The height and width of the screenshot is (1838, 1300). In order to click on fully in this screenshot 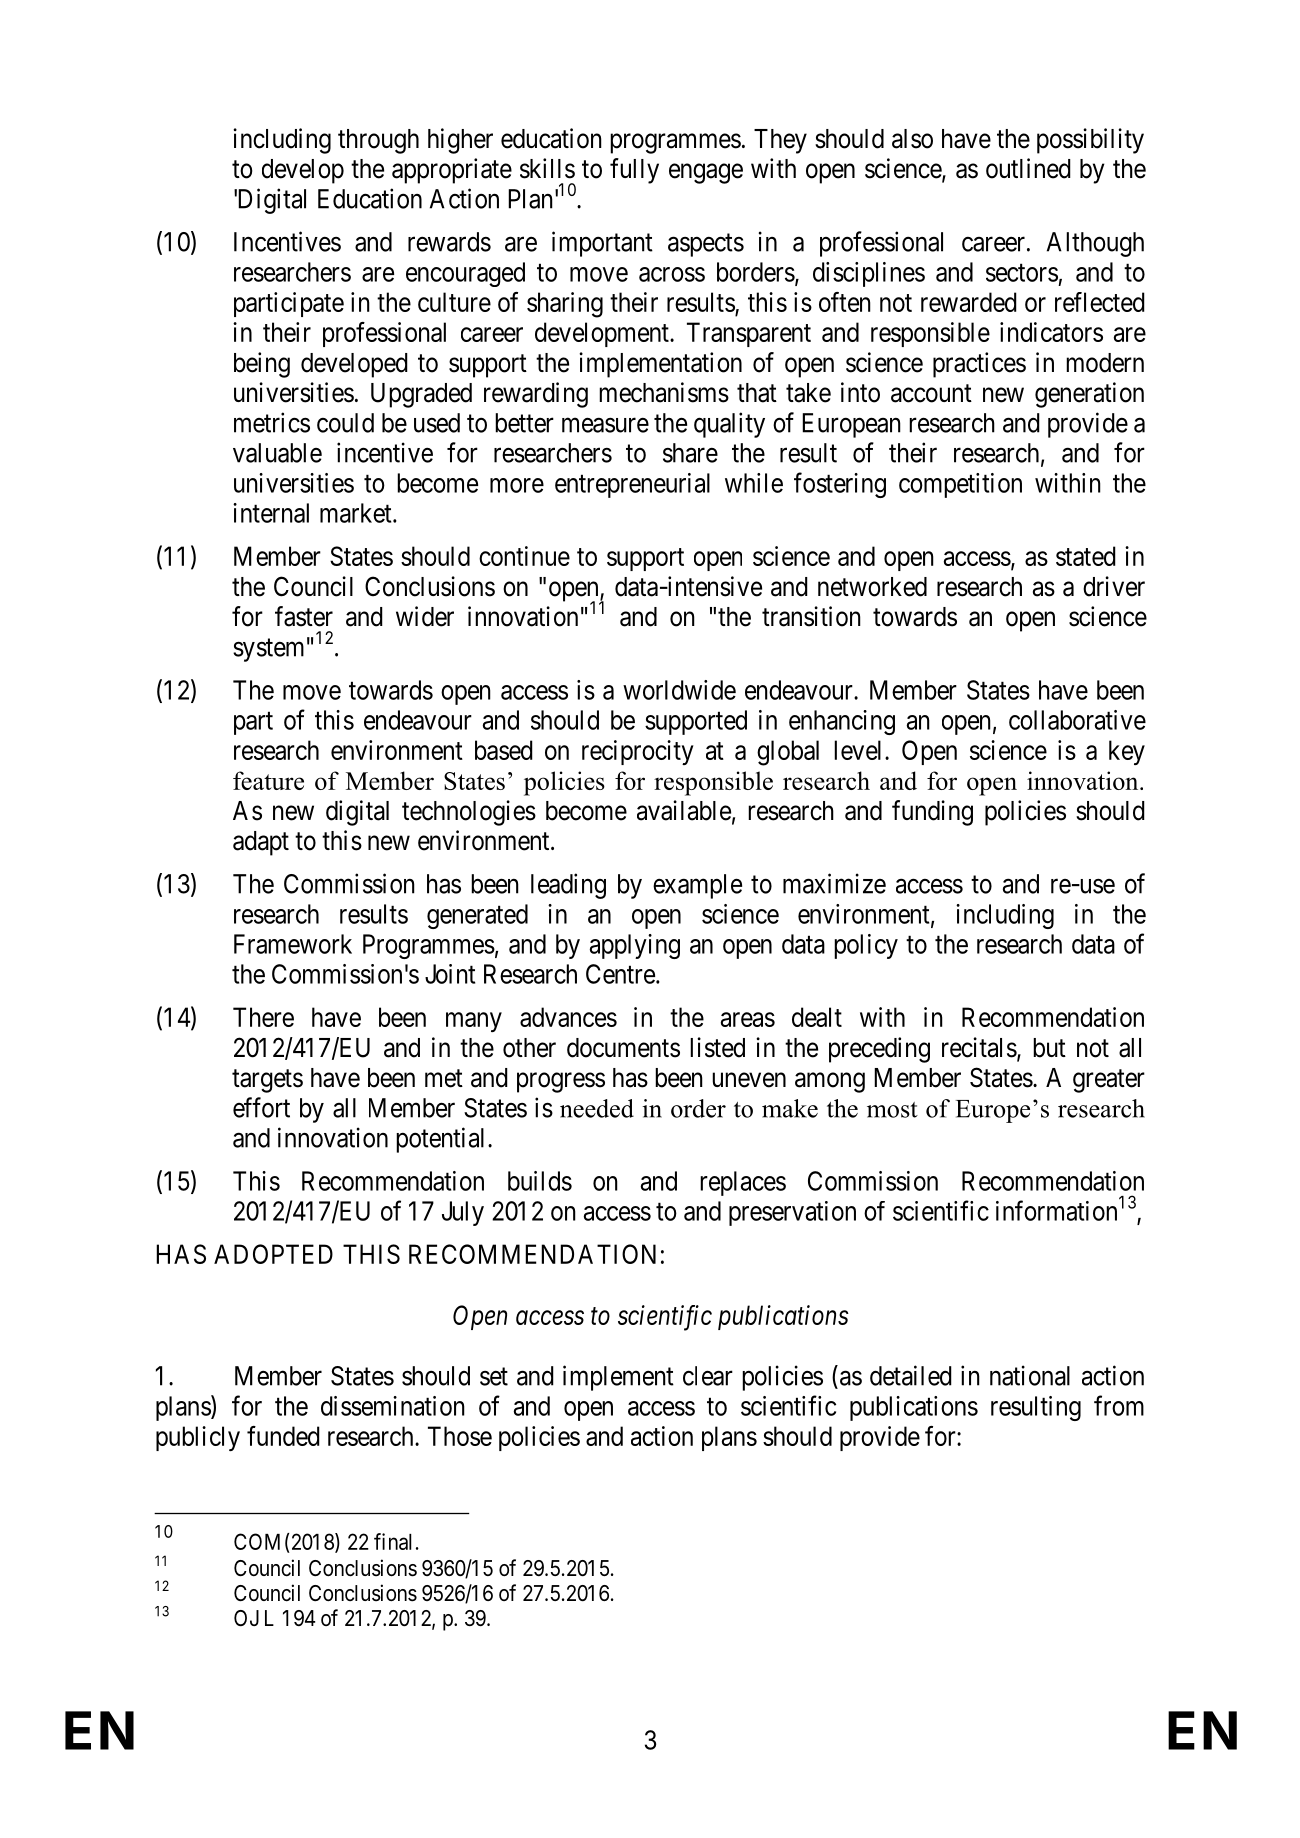, I will do `click(634, 171)`.
